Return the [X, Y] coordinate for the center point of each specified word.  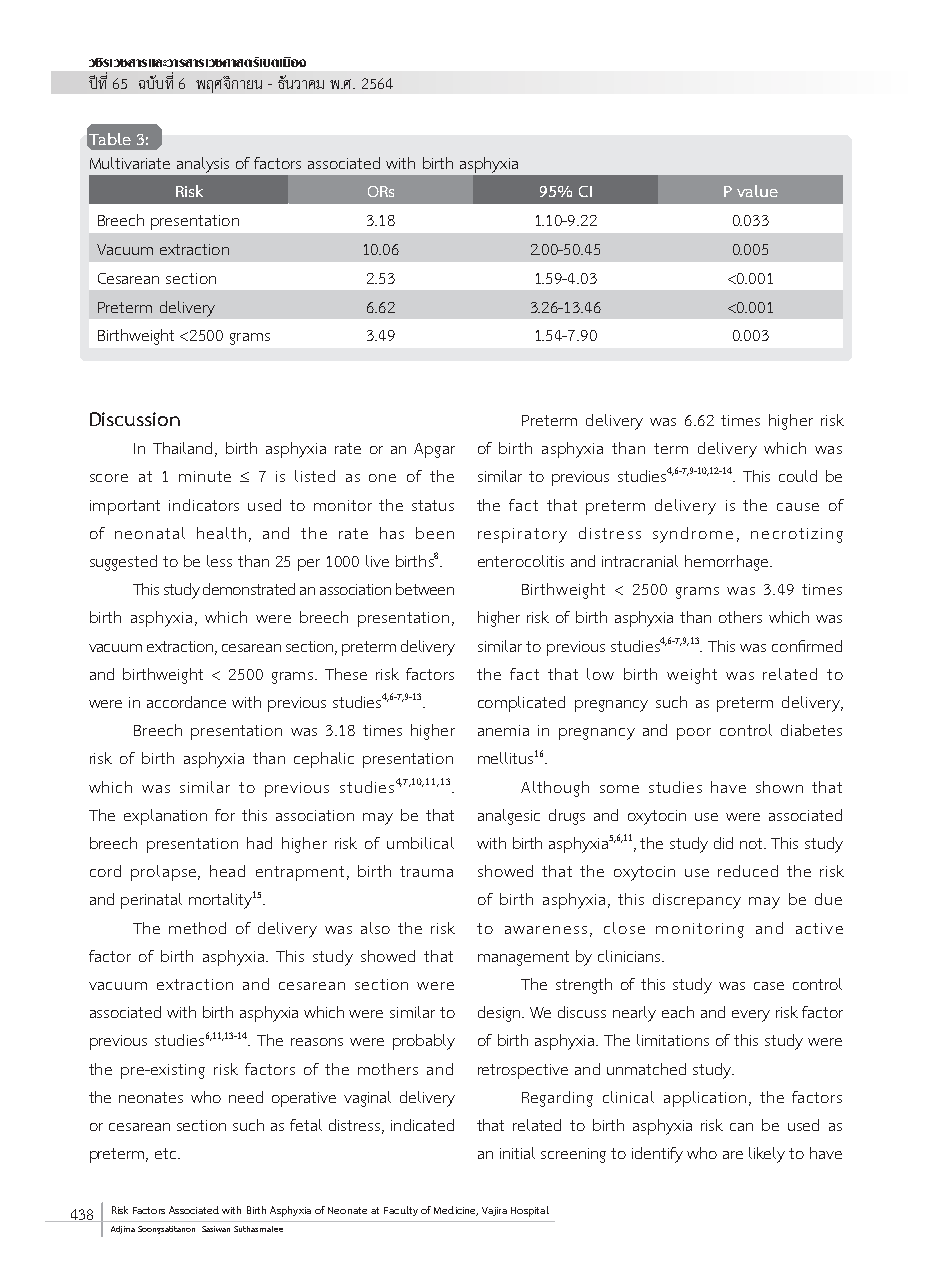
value [757, 191]
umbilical [420, 843]
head [227, 871]
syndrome [693, 535]
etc [167, 1153]
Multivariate [130, 163]
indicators [204, 505]
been [435, 533]
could [798, 476]
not [753, 843]
